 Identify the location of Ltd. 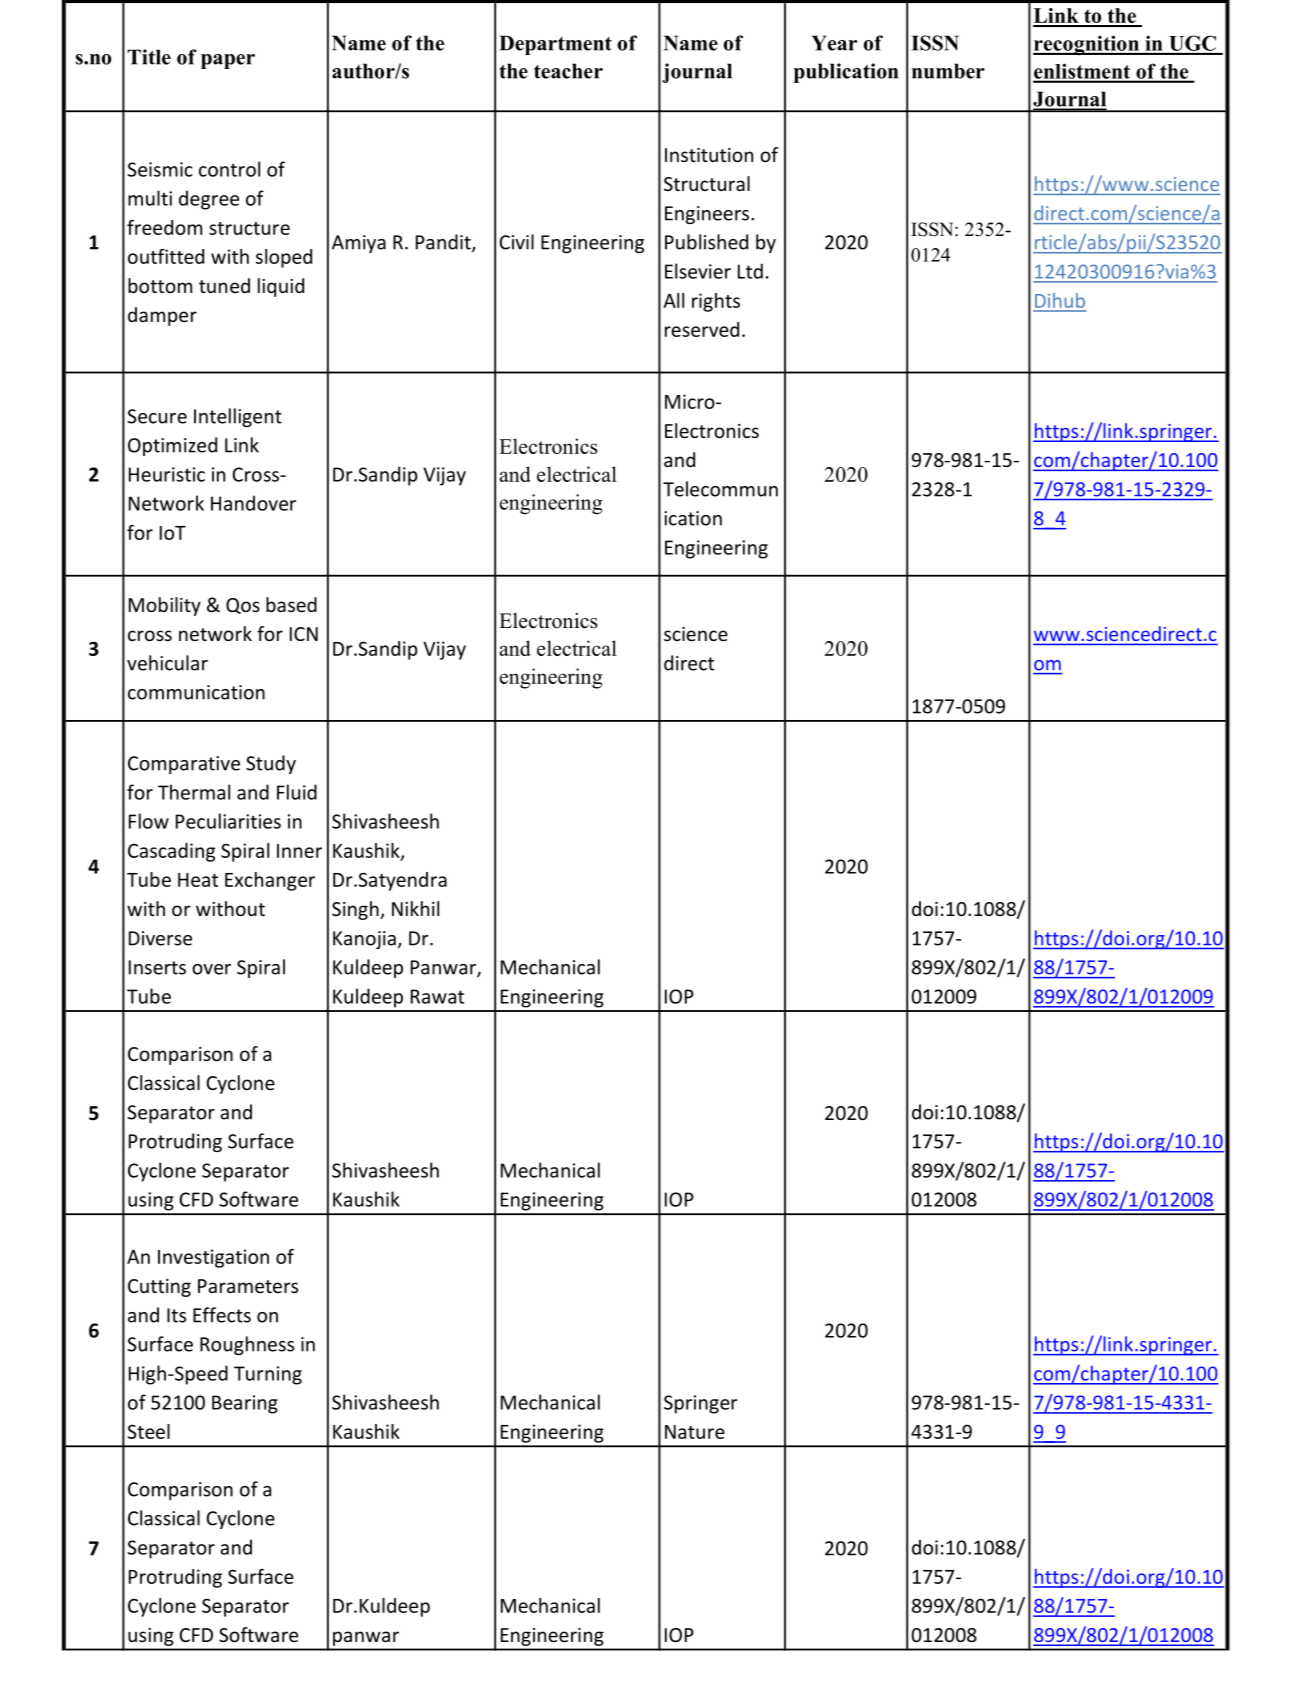
(750, 271).
